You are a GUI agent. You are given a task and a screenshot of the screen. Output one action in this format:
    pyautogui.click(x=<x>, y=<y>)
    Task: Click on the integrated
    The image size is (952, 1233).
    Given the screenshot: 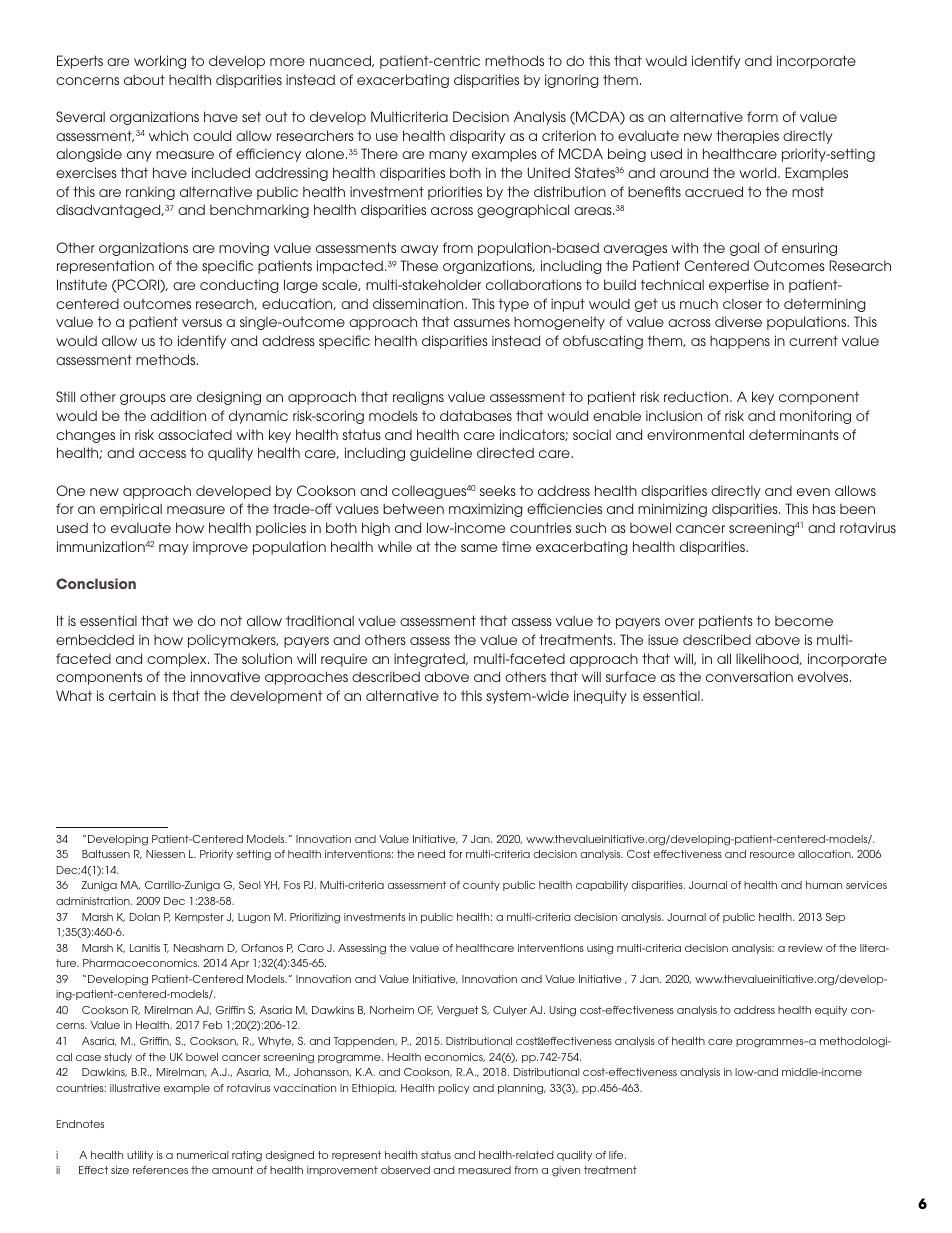 What is the action you would take?
    pyautogui.click(x=430, y=660)
